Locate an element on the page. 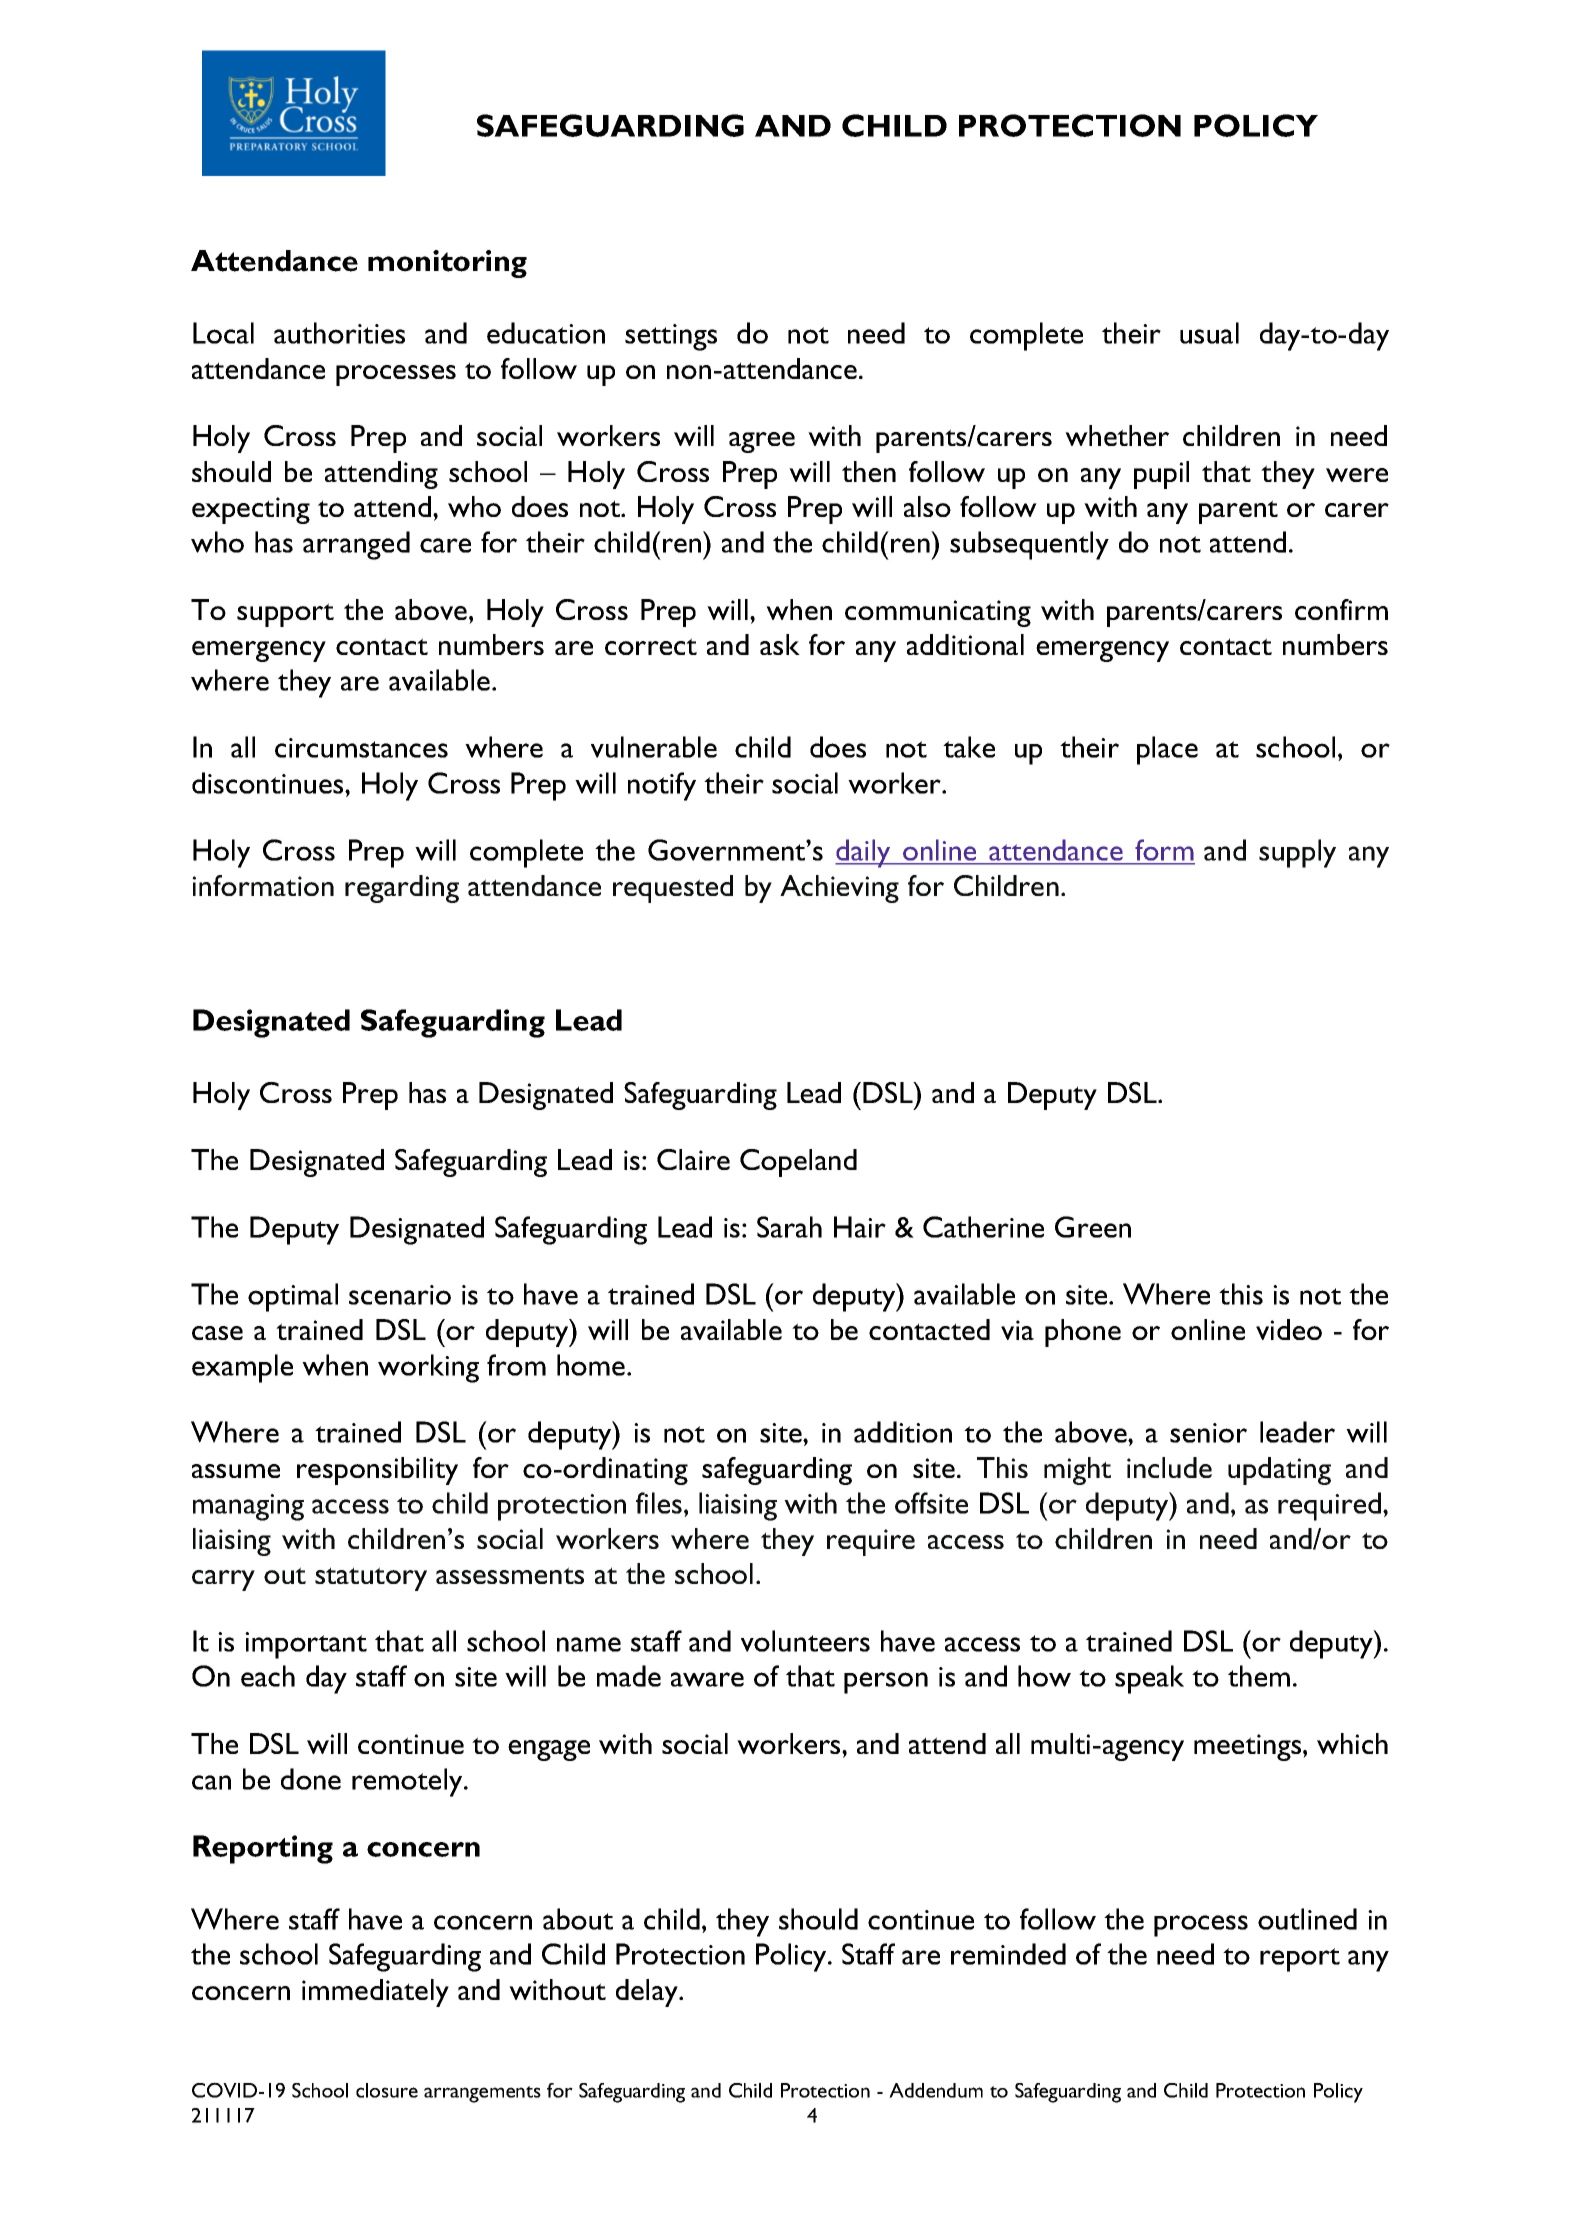 Image resolution: width=1580 pixels, height=2234 pixels. vulnerable is located at coordinates (654, 747).
